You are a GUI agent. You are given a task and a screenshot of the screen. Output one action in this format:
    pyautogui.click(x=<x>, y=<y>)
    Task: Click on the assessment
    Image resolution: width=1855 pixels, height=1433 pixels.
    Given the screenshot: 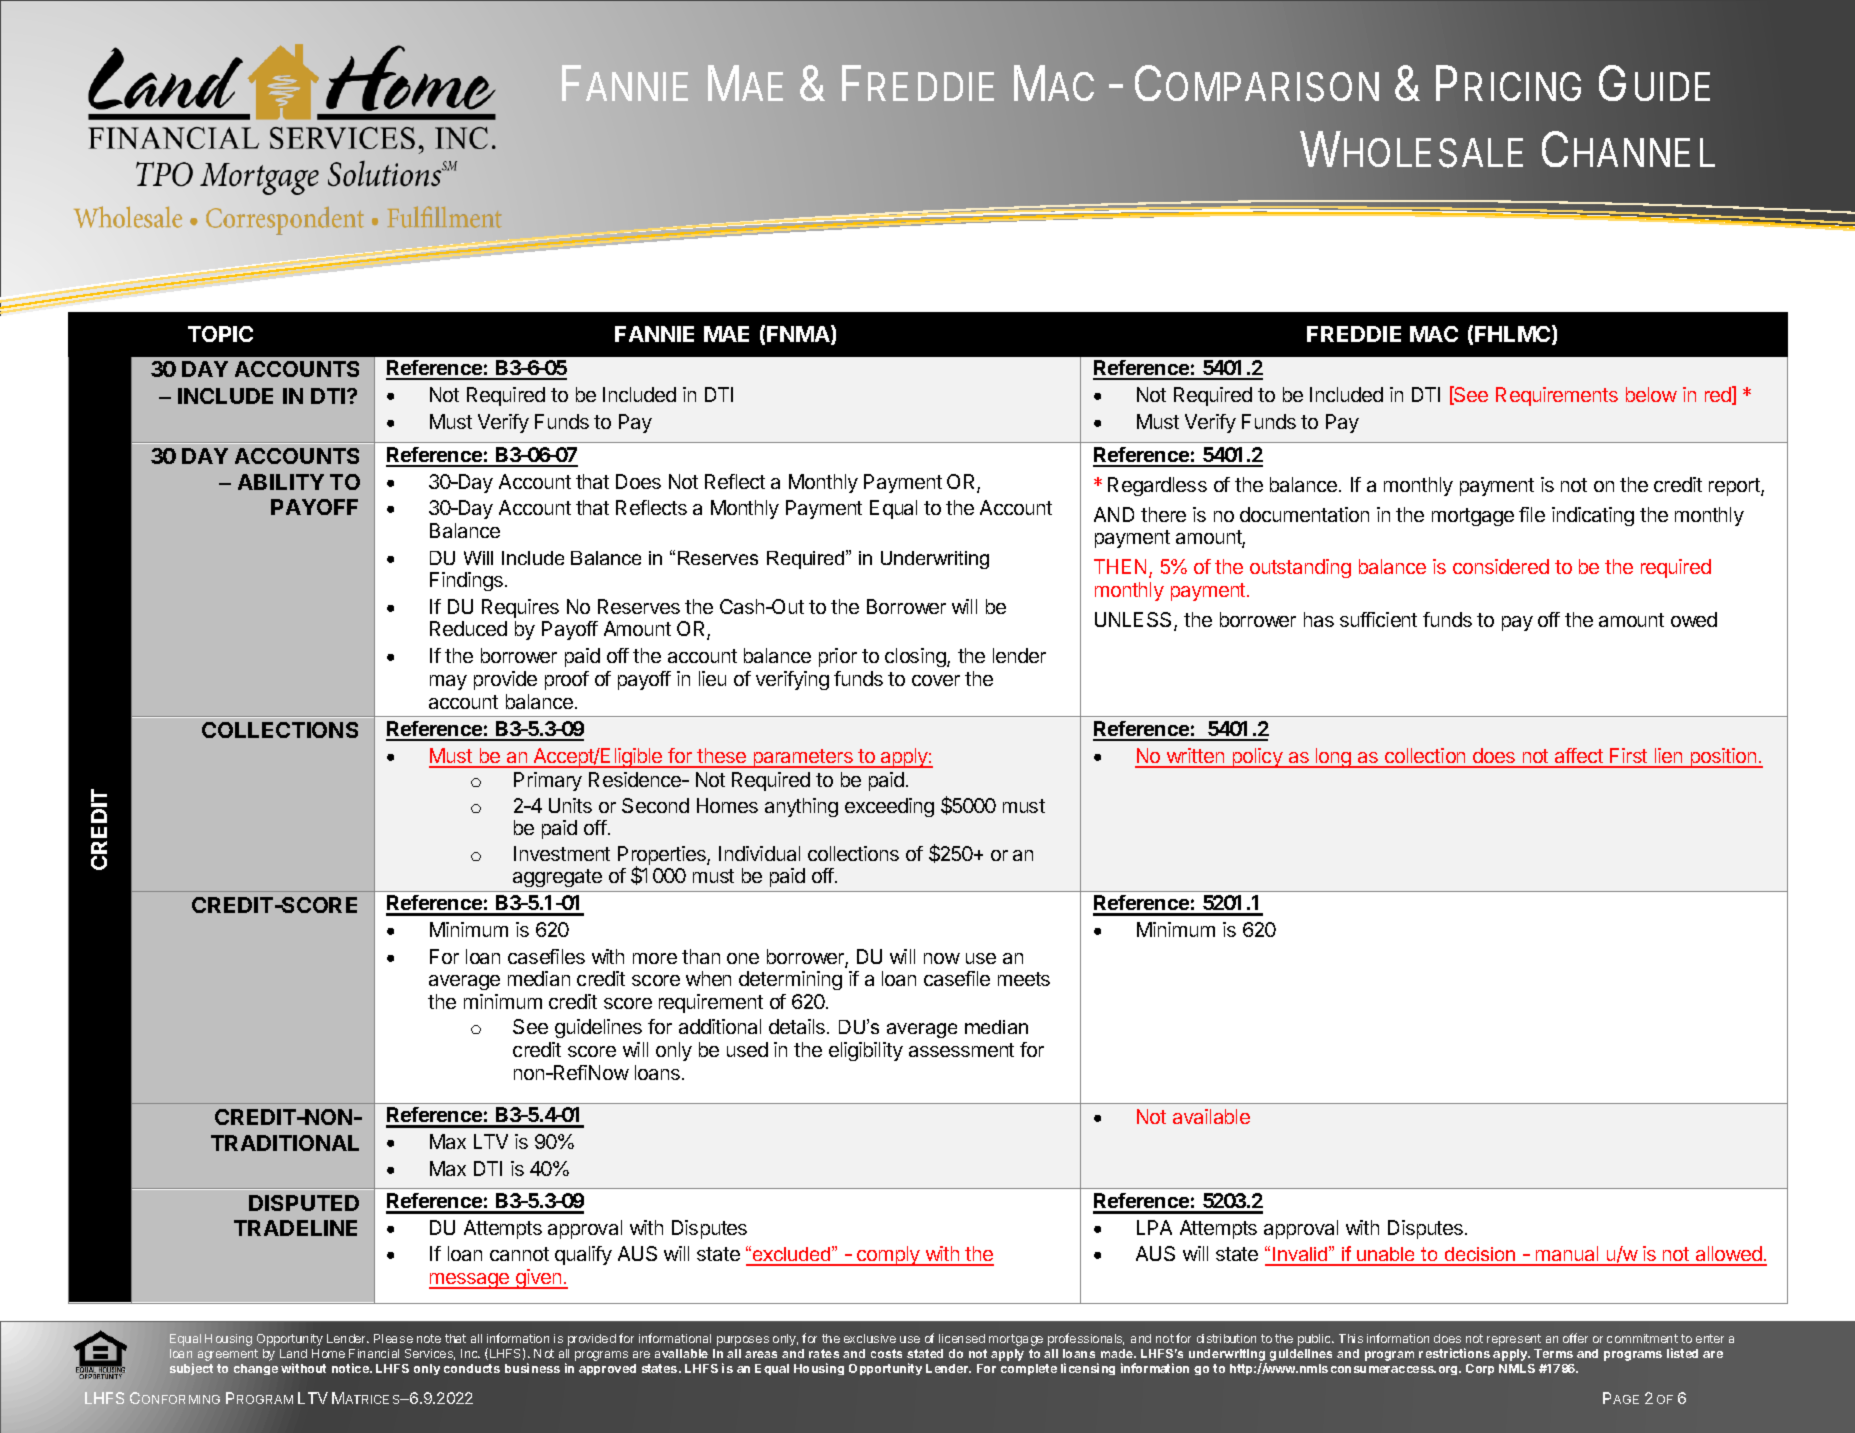 What is the action you would take?
    pyautogui.click(x=961, y=1050)
